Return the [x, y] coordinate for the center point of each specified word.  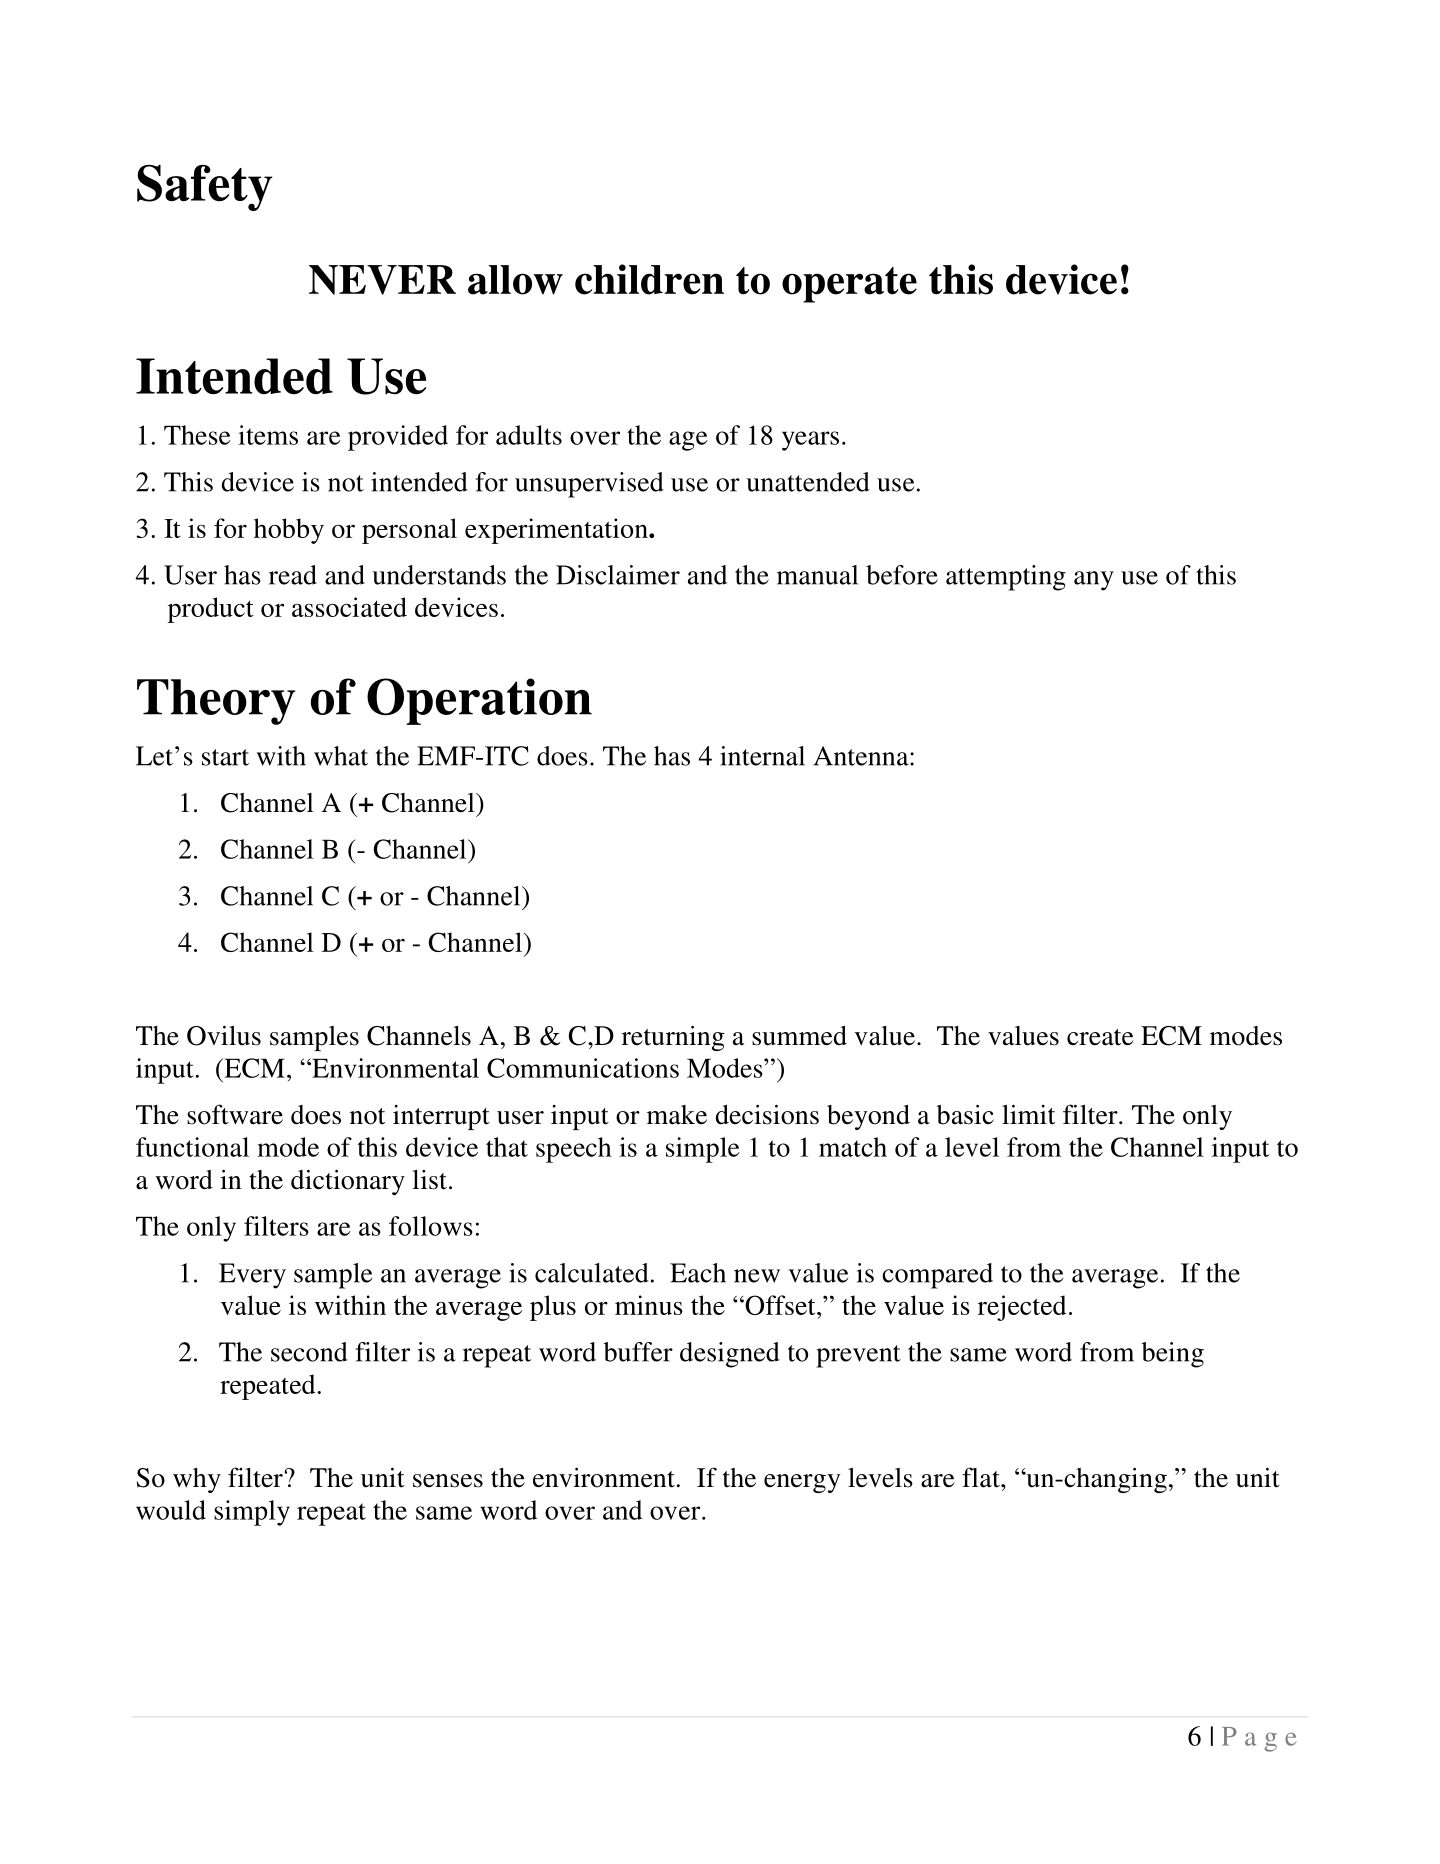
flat [982, 1477]
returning [673, 1038]
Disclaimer [618, 575]
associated [349, 607]
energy [802, 1483]
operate [849, 285]
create [1100, 1037]
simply [252, 1513]
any [1094, 581]
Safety [205, 187]
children [649, 279]
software [235, 1114]
